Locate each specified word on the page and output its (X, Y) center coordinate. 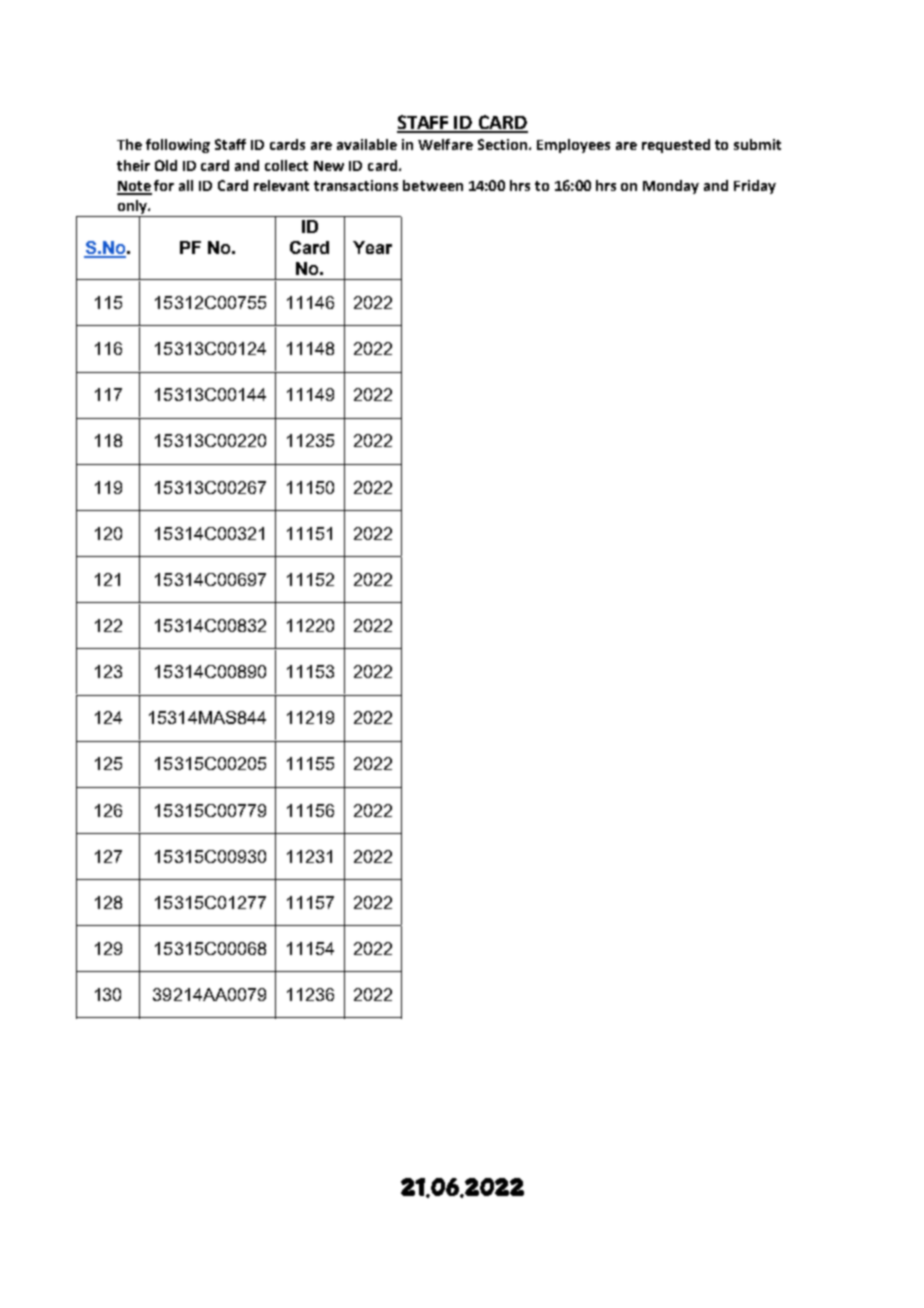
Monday (671, 187)
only (132, 208)
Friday (755, 187)
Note (134, 187)
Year (372, 247)
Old (166, 165)
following (178, 146)
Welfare (445, 144)
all (186, 185)
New (329, 166)
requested (676, 146)
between (433, 185)
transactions (356, 185)
